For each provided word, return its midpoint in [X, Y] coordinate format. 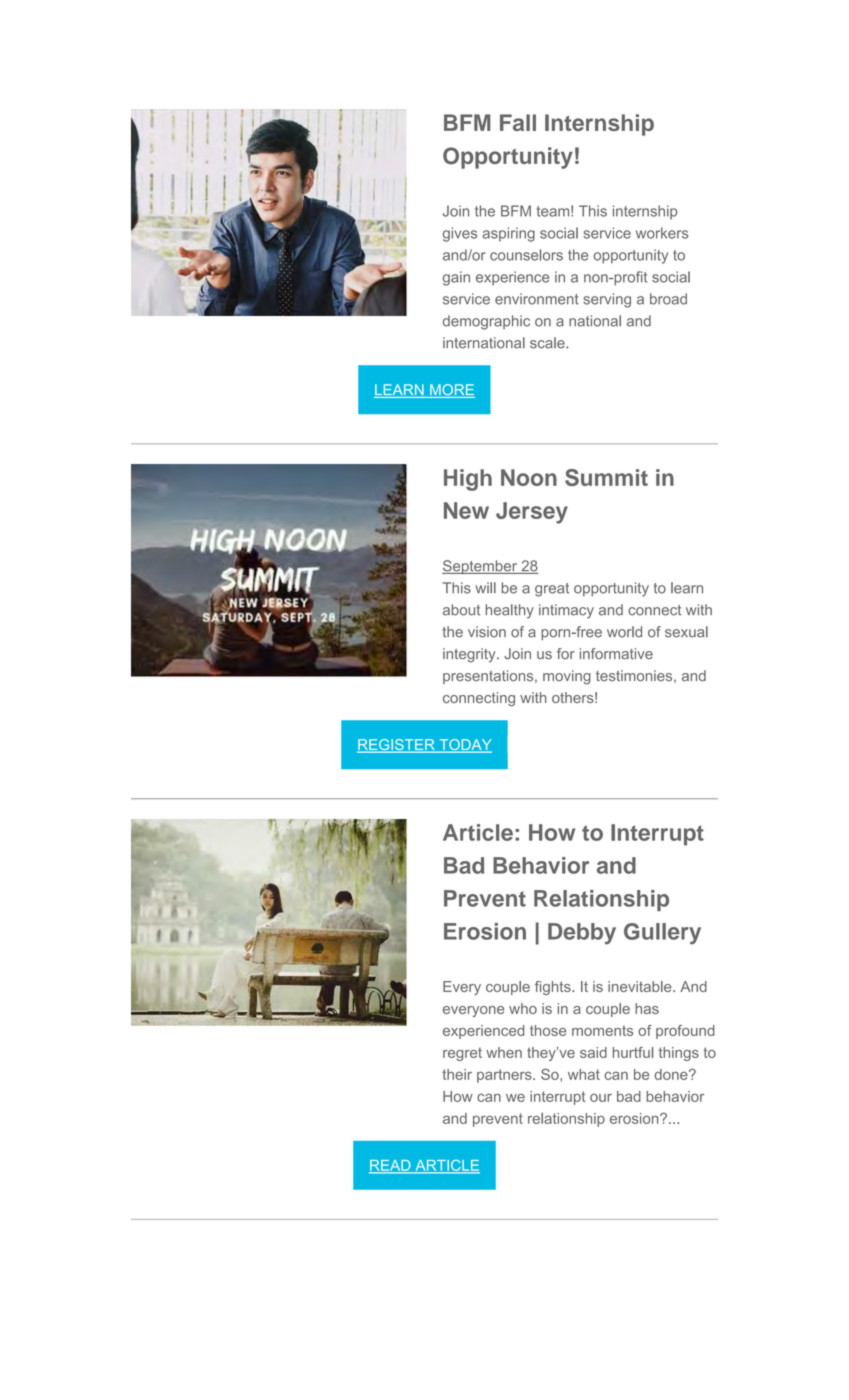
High [468, 480]
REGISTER [397, 746]
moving [567, 677]
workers [662, 233]
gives [460, 234]
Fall [518, 122]
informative [616, 654]
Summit [606, 477]
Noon [529, 477]
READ [391, 1166]
